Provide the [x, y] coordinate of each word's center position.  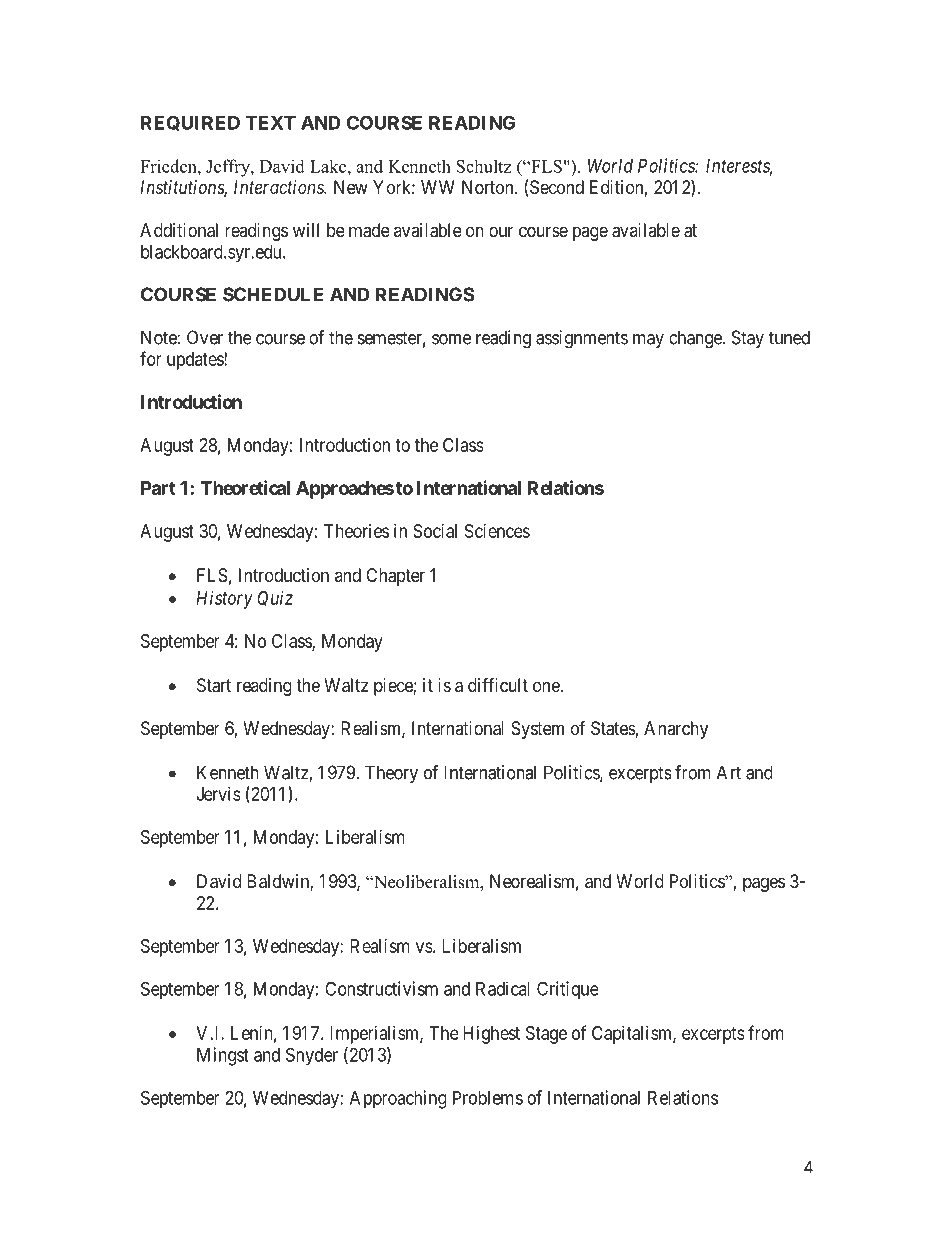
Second [557, 187]
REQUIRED [190, 123]
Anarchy [676, 730]
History [224, 600]
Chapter [395, 577]
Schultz [483, 166]
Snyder [312, 1056]
